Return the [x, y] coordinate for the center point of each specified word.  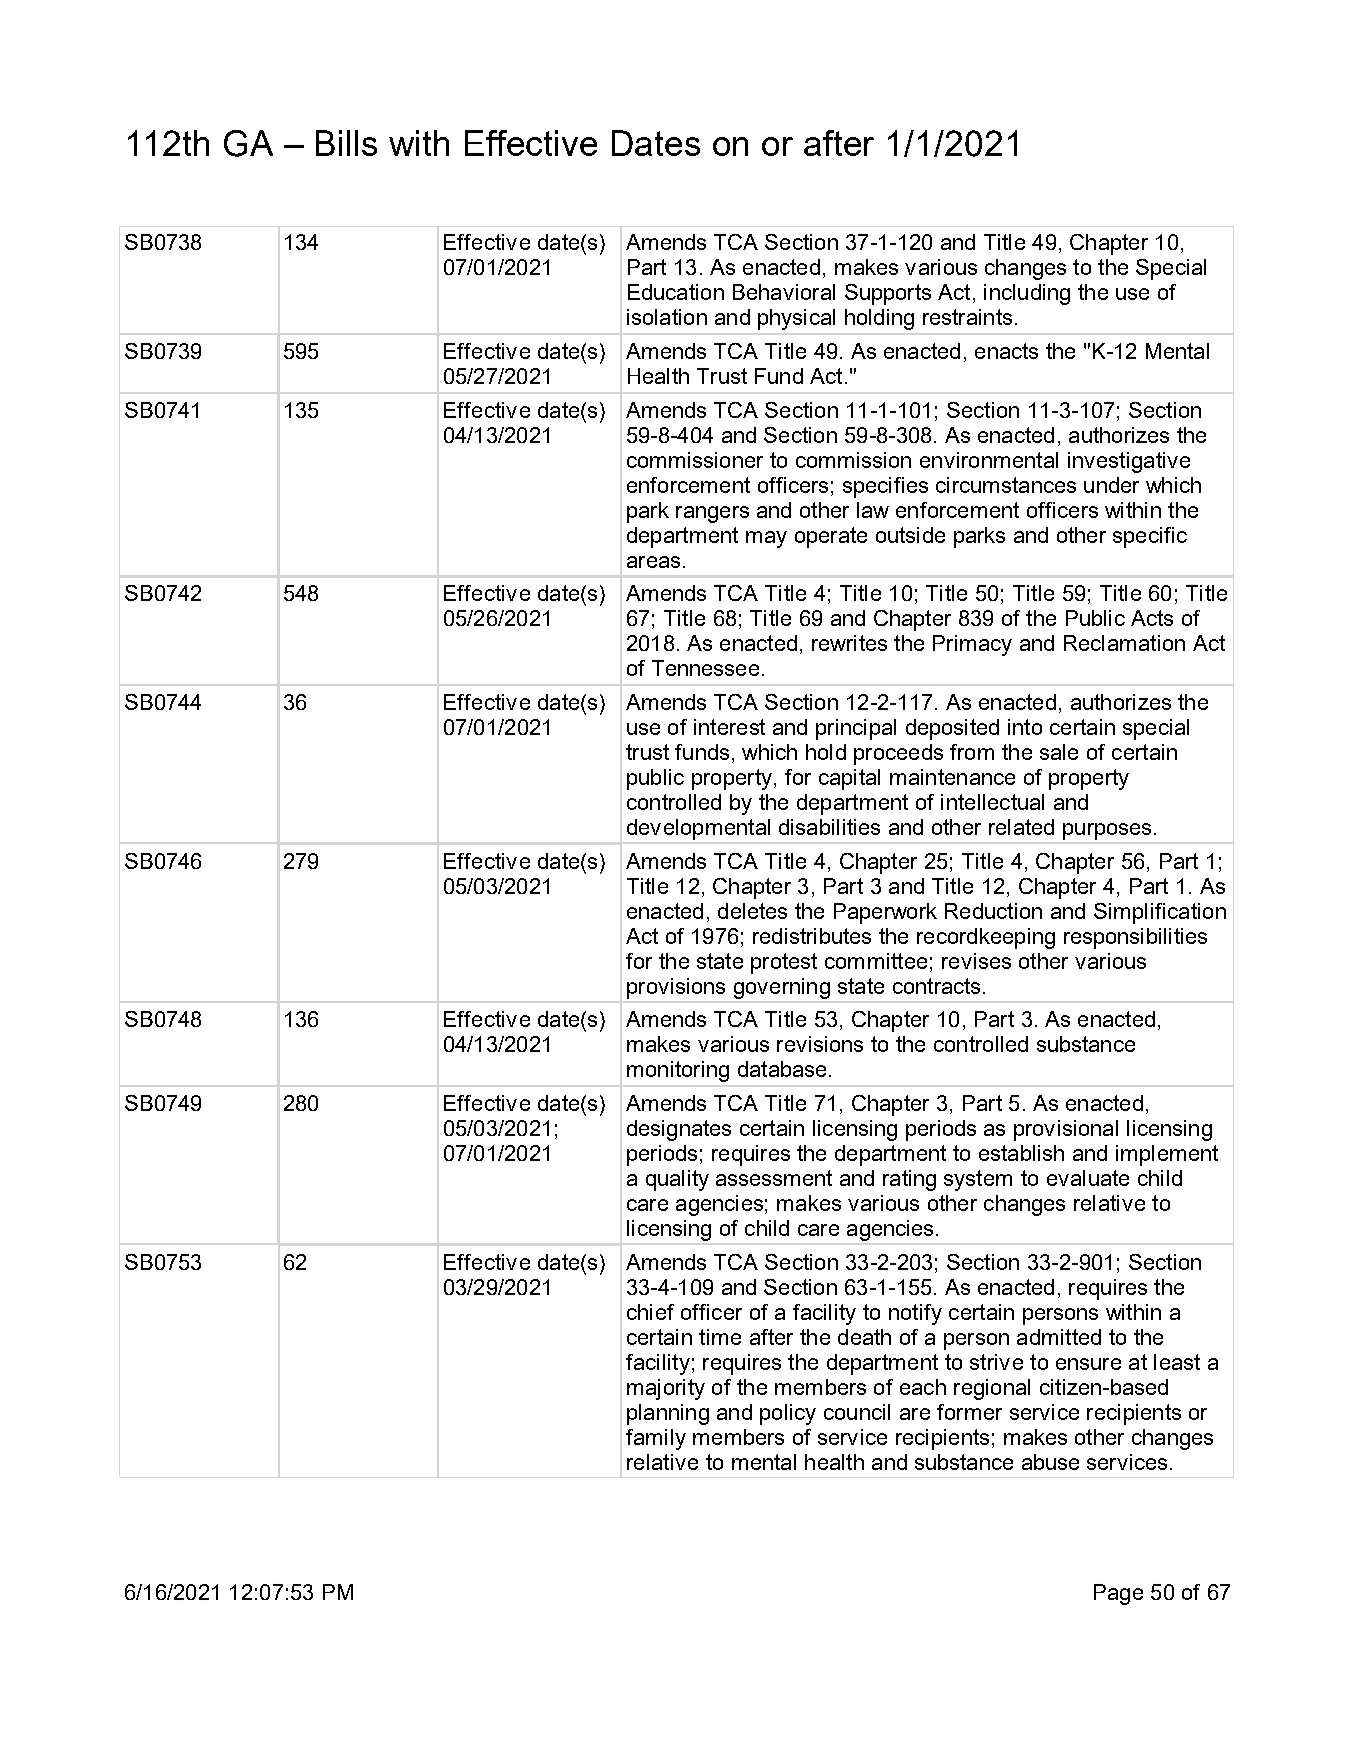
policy [788, 1414]
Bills [346, 143]
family [656, 1439]
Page [1118, 1594]
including [1027, 294]
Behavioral [784, 292]
